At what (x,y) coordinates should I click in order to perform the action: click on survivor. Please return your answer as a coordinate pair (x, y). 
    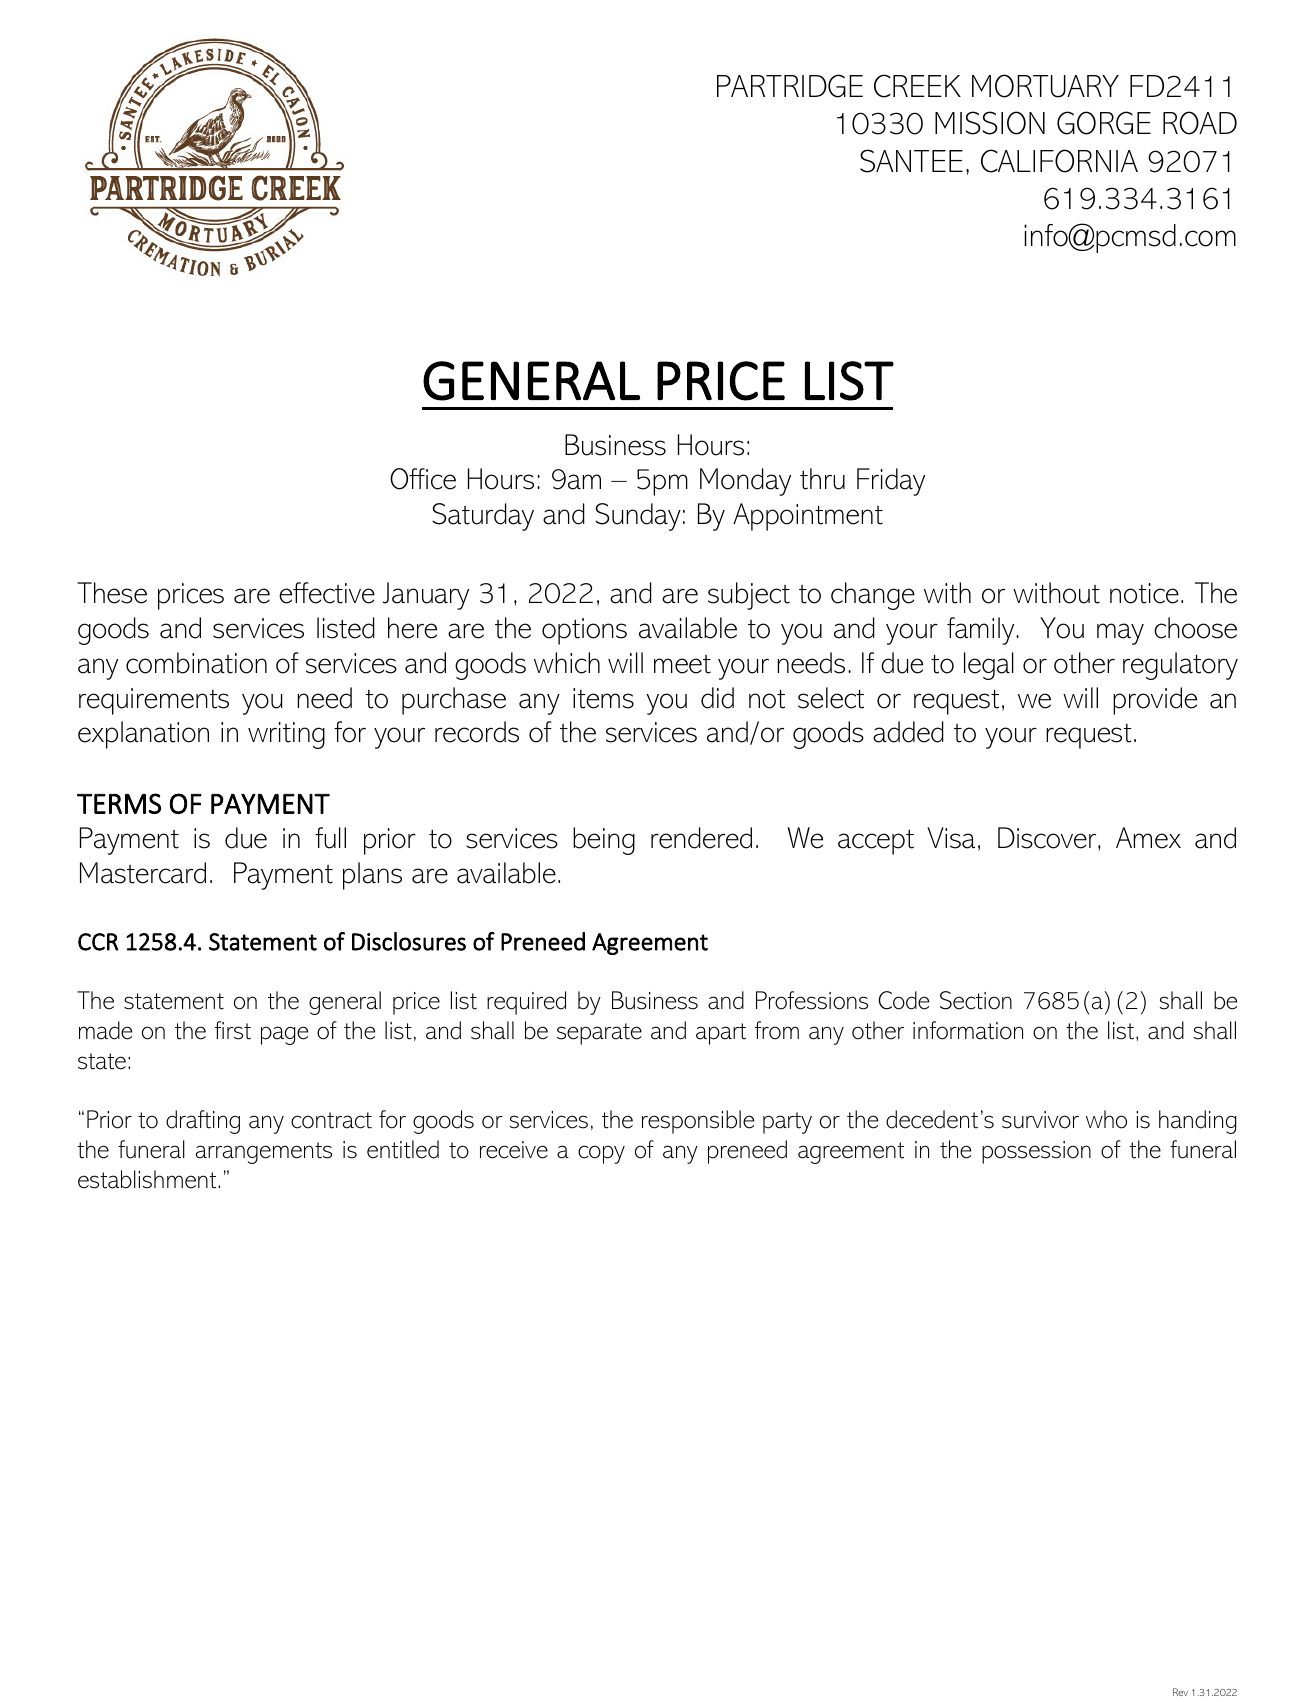
    Looking at the image, I should click on (1040, 1120).
